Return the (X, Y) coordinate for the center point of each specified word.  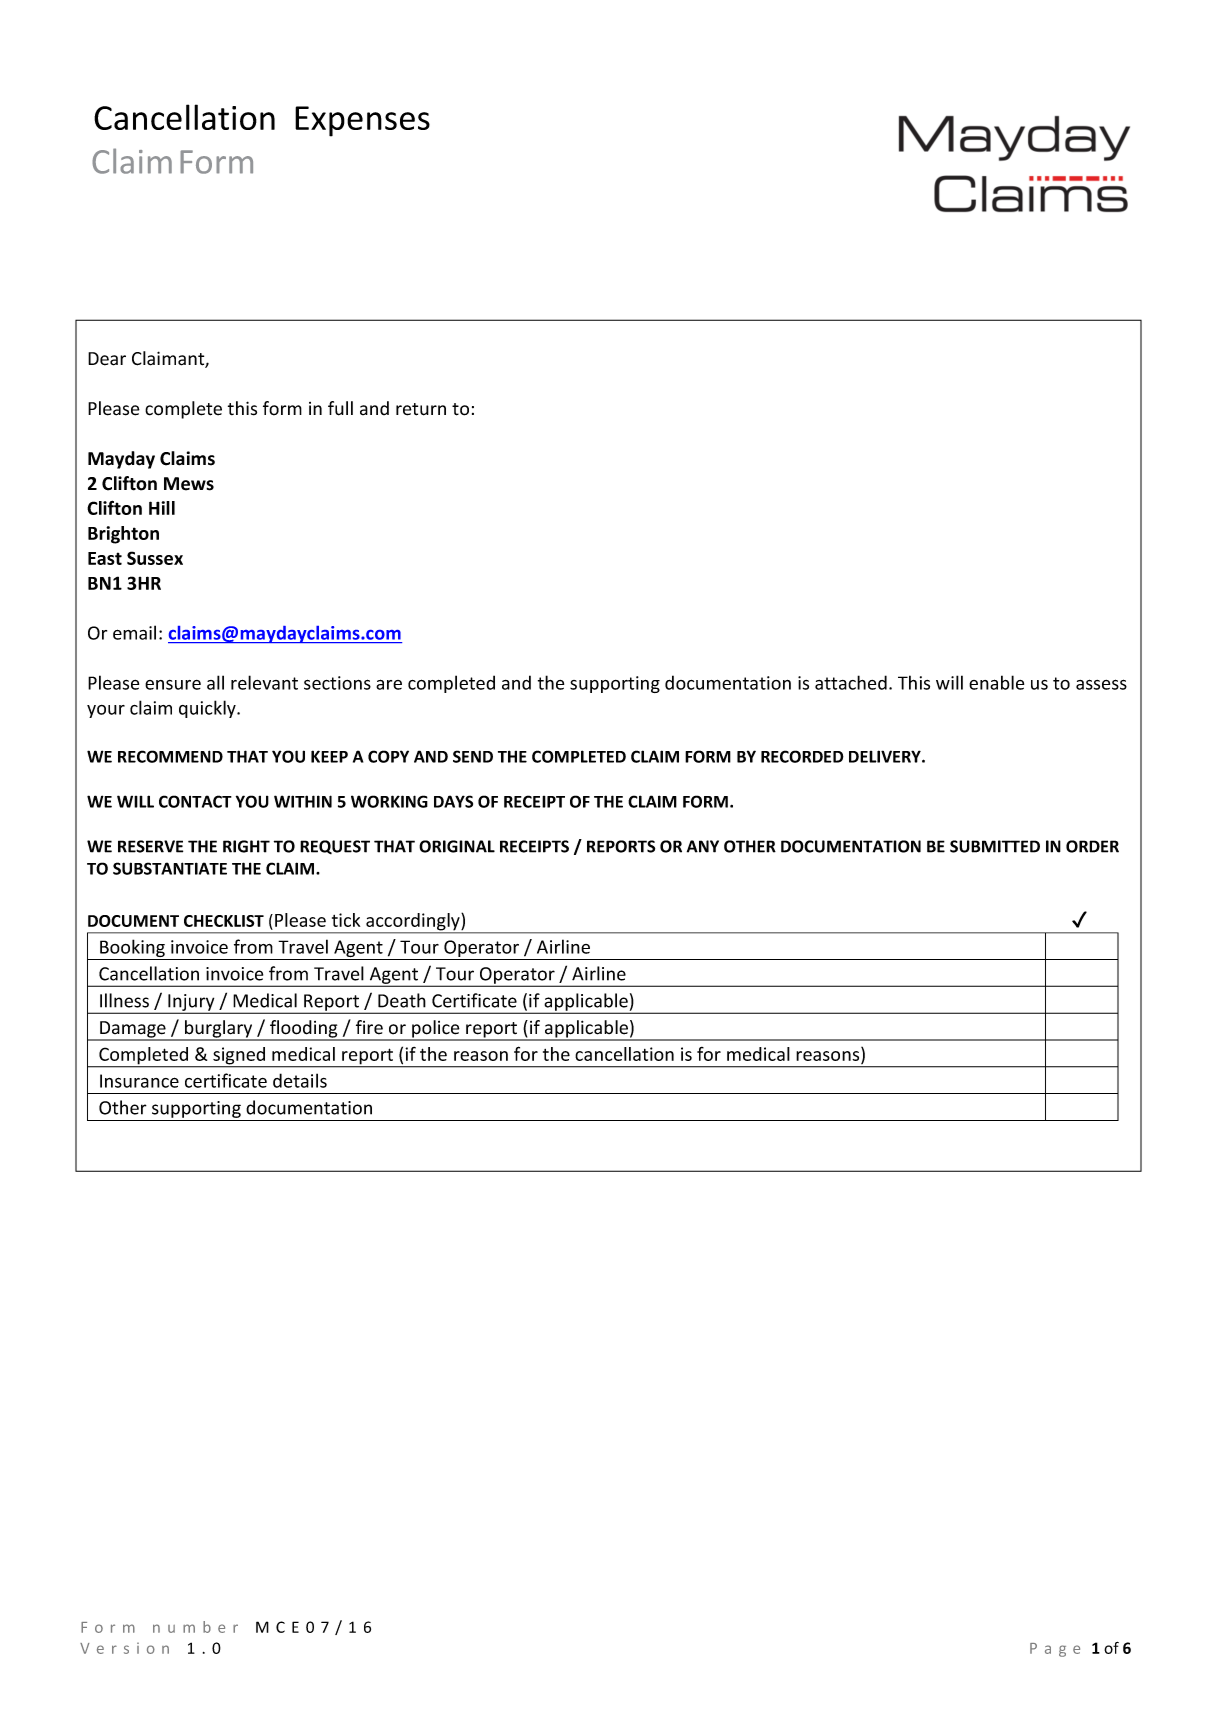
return (421, 409)
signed (239, 1057)
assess (1101, 684)
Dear (107, 359)
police (436, 1030)
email (134, 632)
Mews (189, 484)
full (340, 408)
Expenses (362, 121)
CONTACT (195, 801)
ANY (703, 846)
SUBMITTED (995, 846)
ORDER (1092, 846)
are (389, 684)
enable (996, 682)
